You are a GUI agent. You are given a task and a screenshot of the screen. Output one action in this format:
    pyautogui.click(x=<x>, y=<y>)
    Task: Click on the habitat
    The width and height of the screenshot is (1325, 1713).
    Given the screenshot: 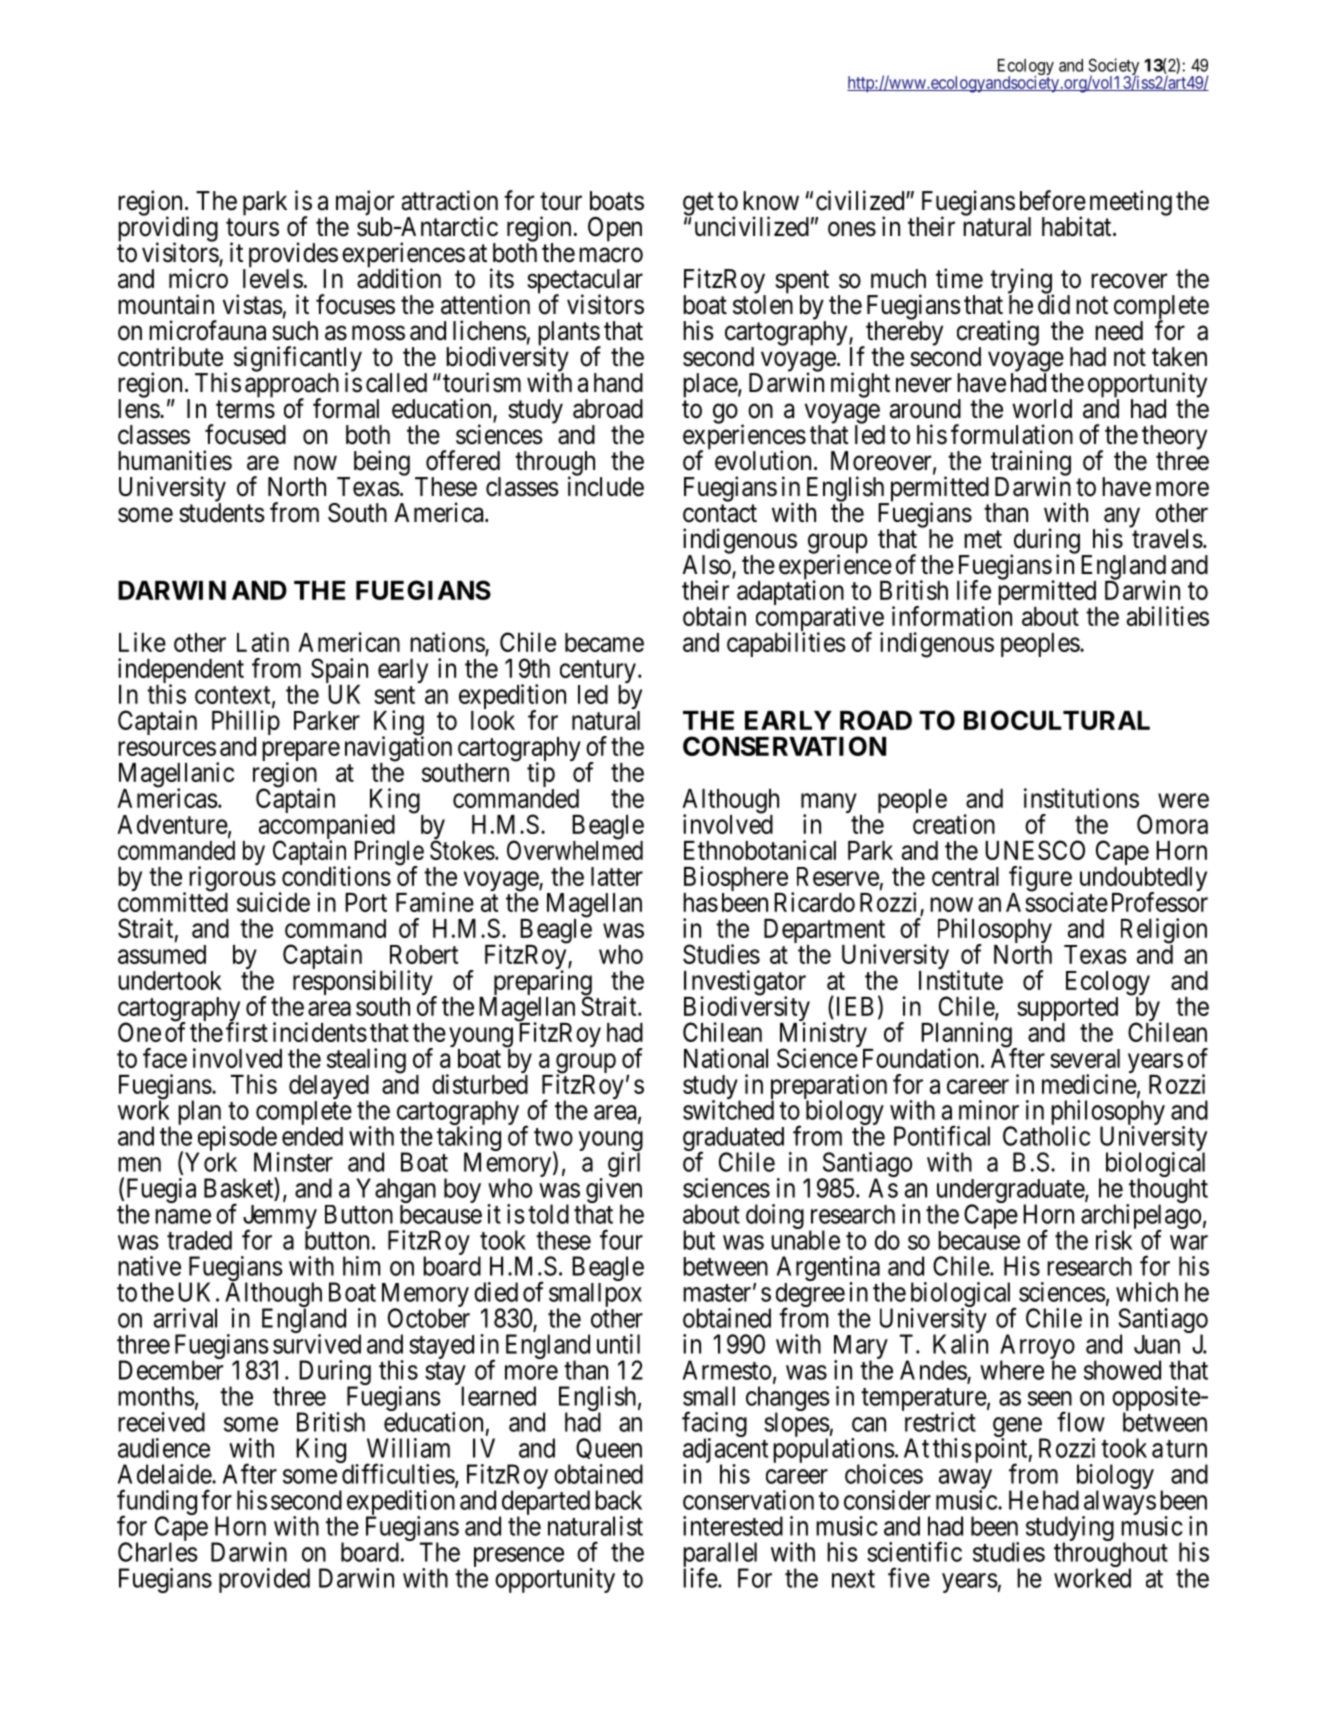 What is the action you would take?
    pyautogui.click(x=1078, y=226)
